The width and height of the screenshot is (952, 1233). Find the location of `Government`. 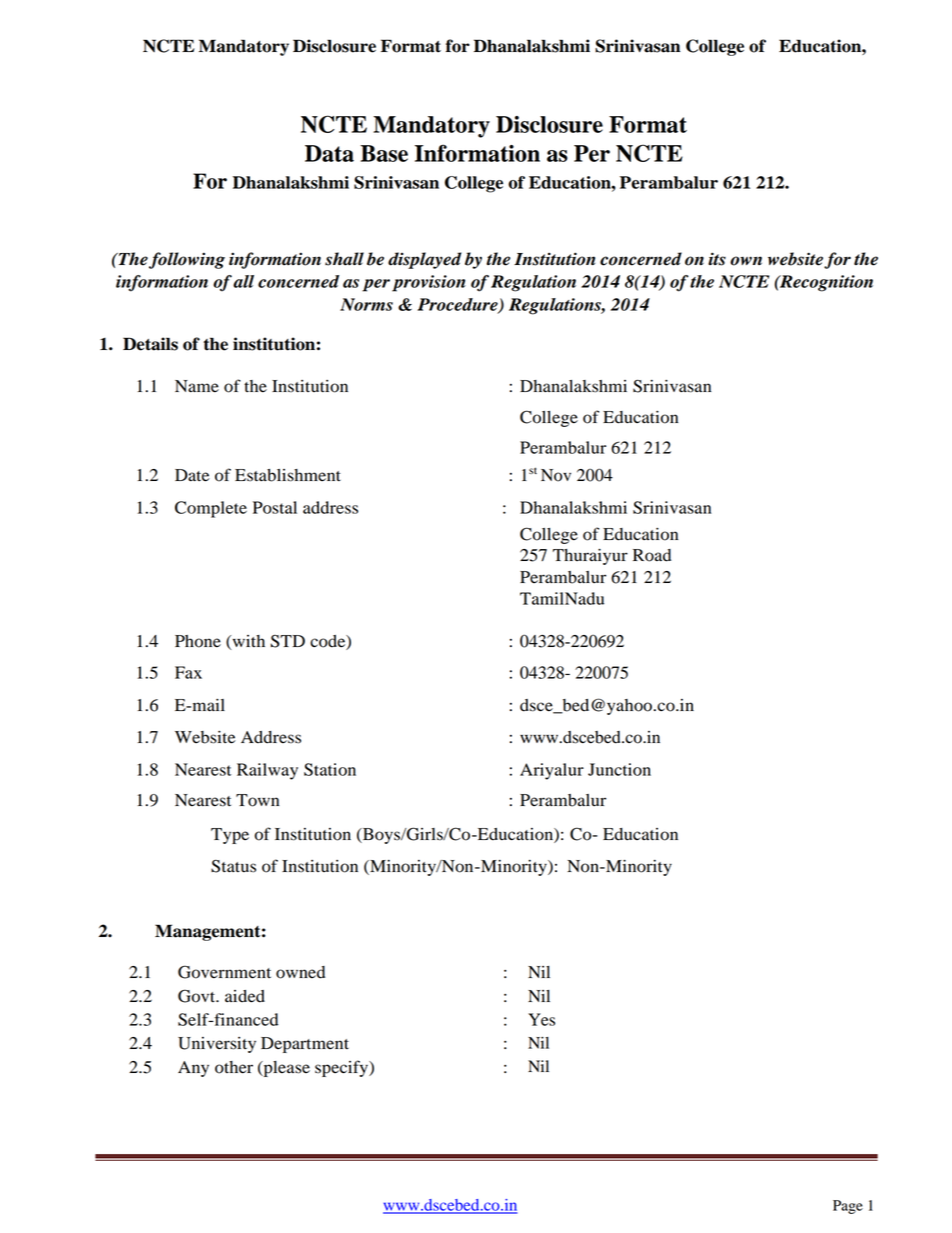

Government is located at coordinates (224, 972).
